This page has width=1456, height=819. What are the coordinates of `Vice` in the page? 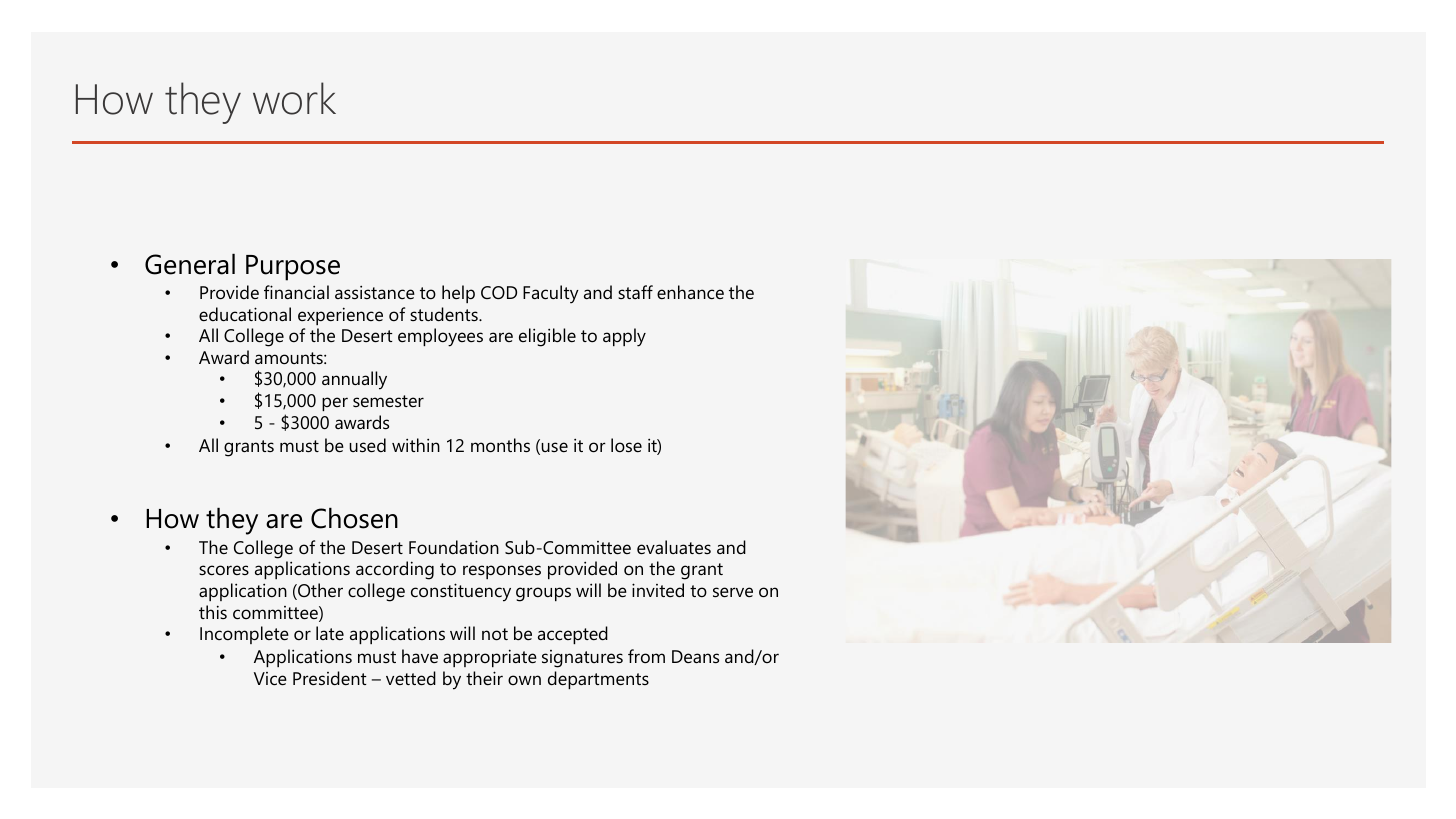 It's located at (270, 678).
